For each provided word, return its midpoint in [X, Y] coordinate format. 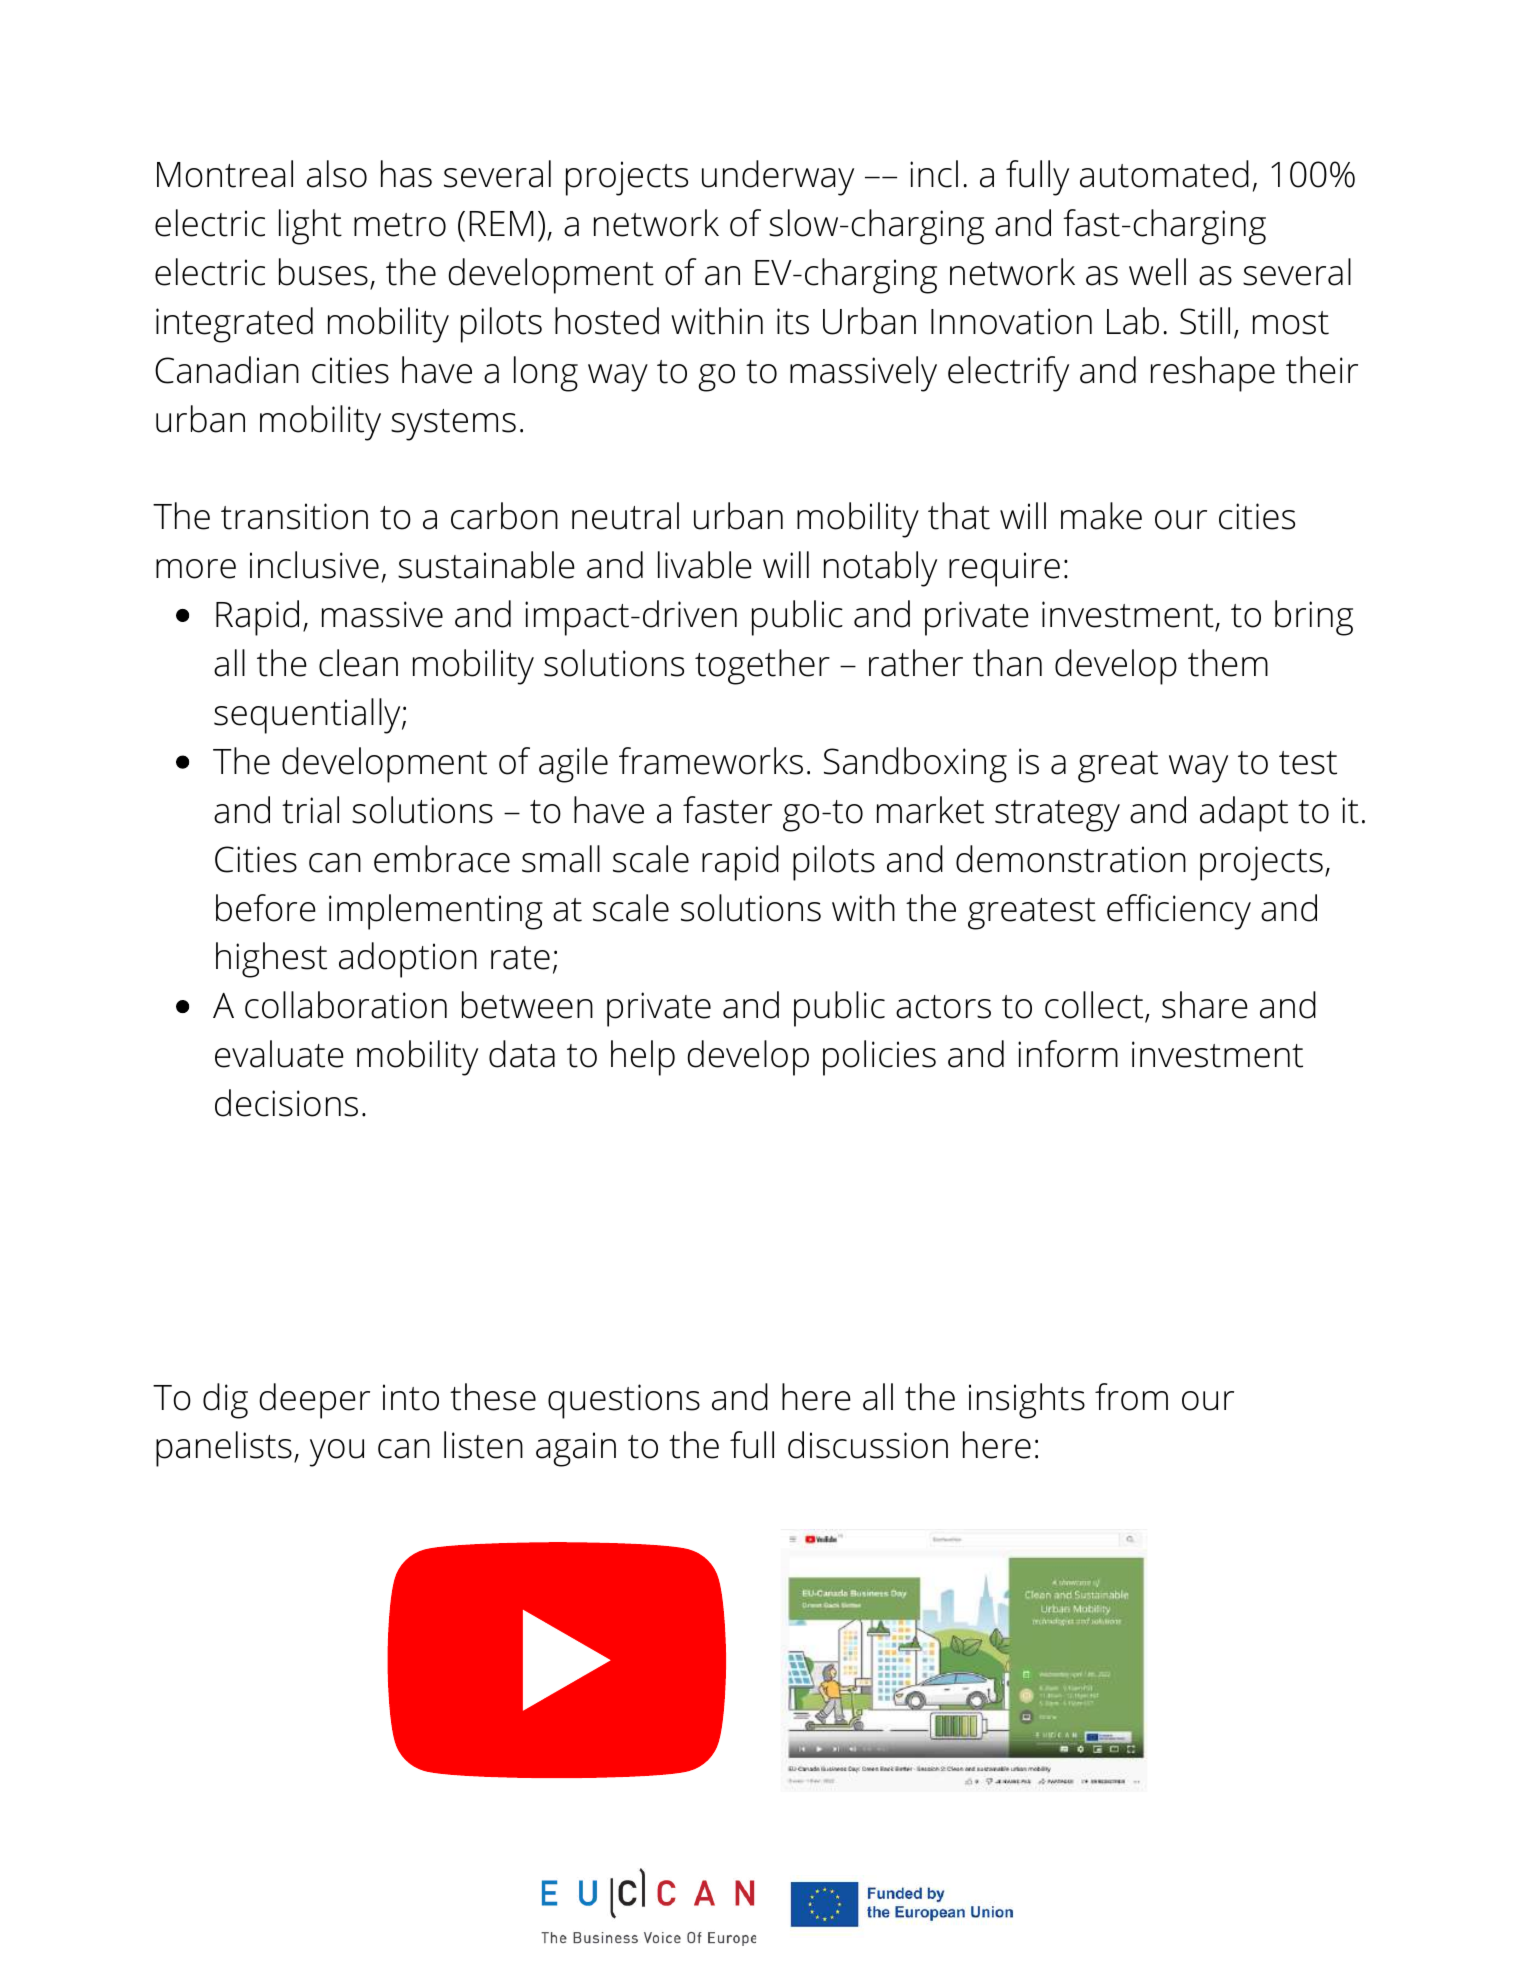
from [1131, 1397]
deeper [314, 1401]
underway [778, 178]
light [310, 227]
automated [1164, 174]
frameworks [711, 761]
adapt [1244, 814]
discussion [868, 1445]
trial [310, 810]
